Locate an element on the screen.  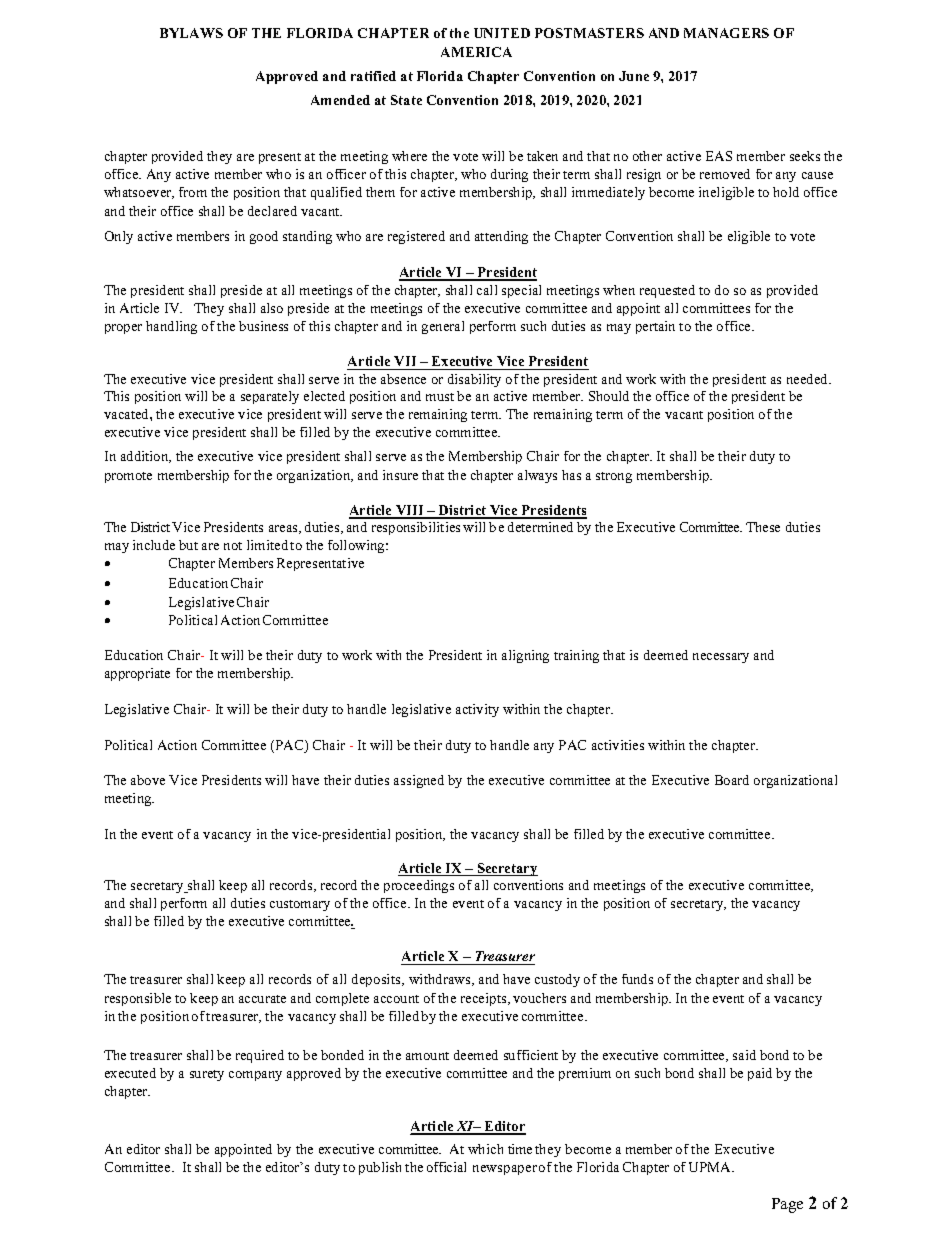
customary is located at coordinates (300, 905).
